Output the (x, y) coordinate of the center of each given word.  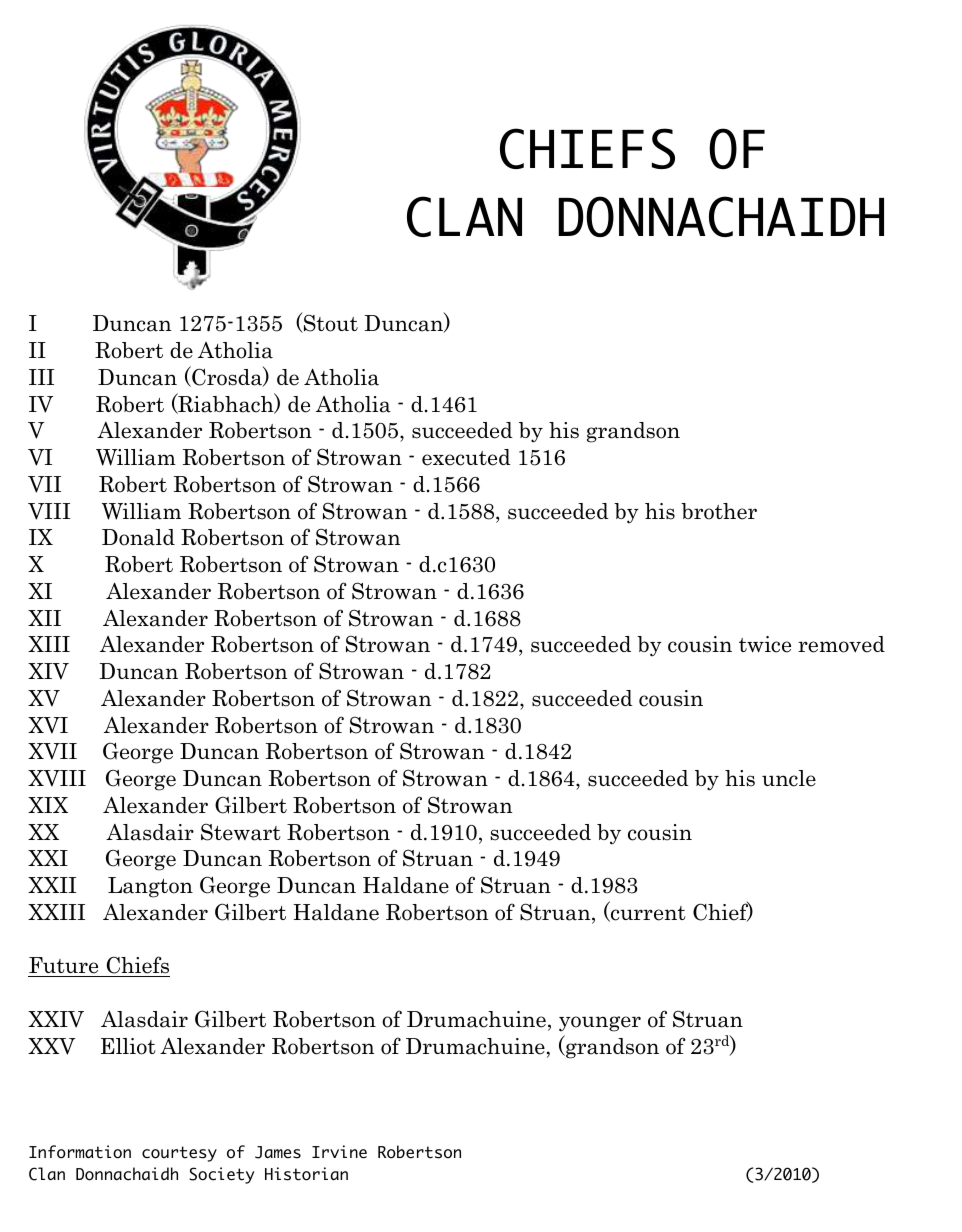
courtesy (179, 1154)
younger (600, 1024)
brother (719, 511)
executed (466, 457)
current (647, 914)
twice (765, 644)
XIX (48, 805)
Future (64, 967)
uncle (789, 778)
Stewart (241, 832)
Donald (138, 537)
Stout (330, 323)
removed (841, 644)
